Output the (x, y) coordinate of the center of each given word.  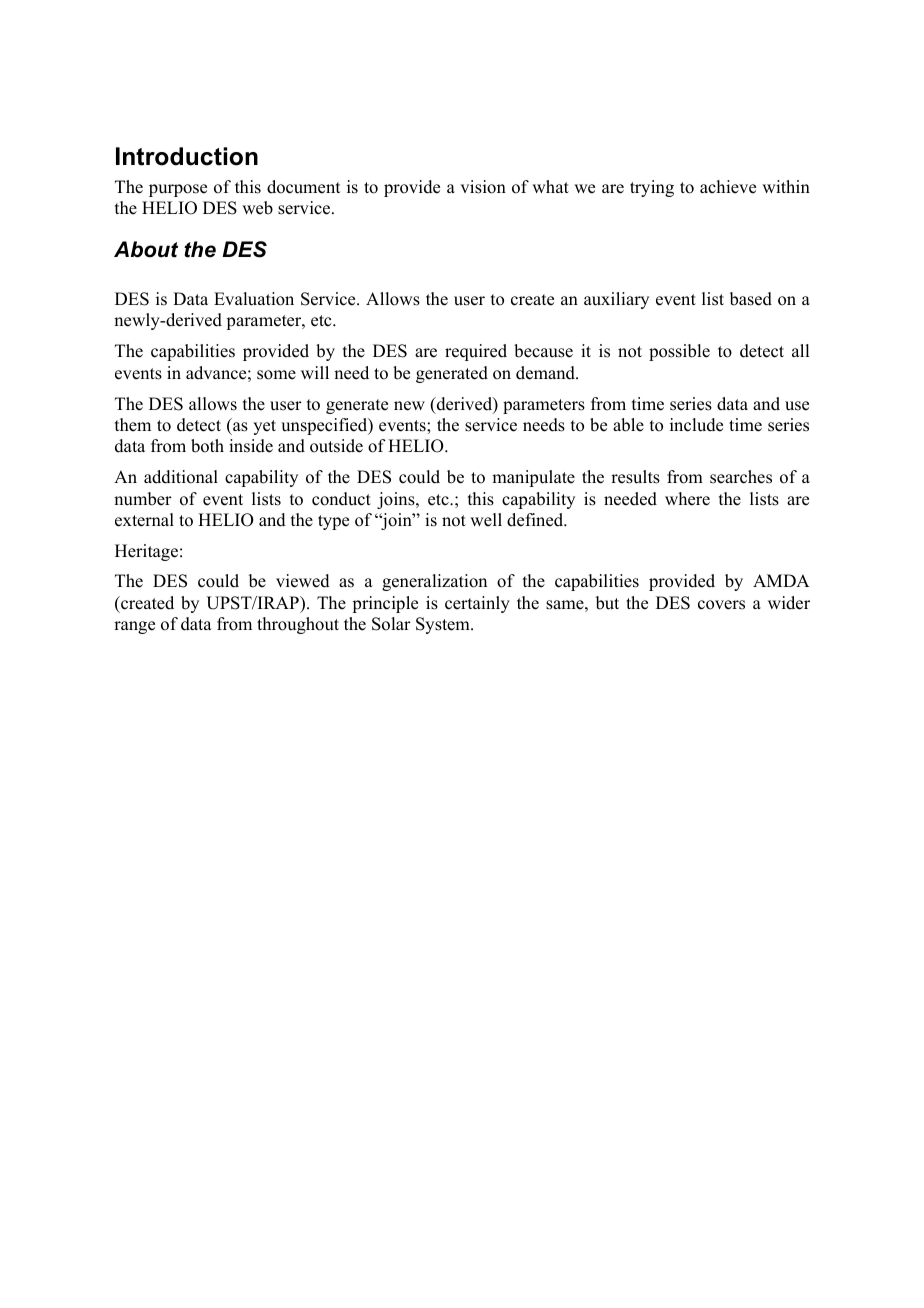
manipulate (533, 478)
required (476, 352)
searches (741, 477)
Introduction (187, 156)
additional (181, 477)
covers (721, 605)
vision (483, 187)
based (751, 299)
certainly (477, 604)
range (134, 627)
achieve (728, 187)
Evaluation (254, 299)
